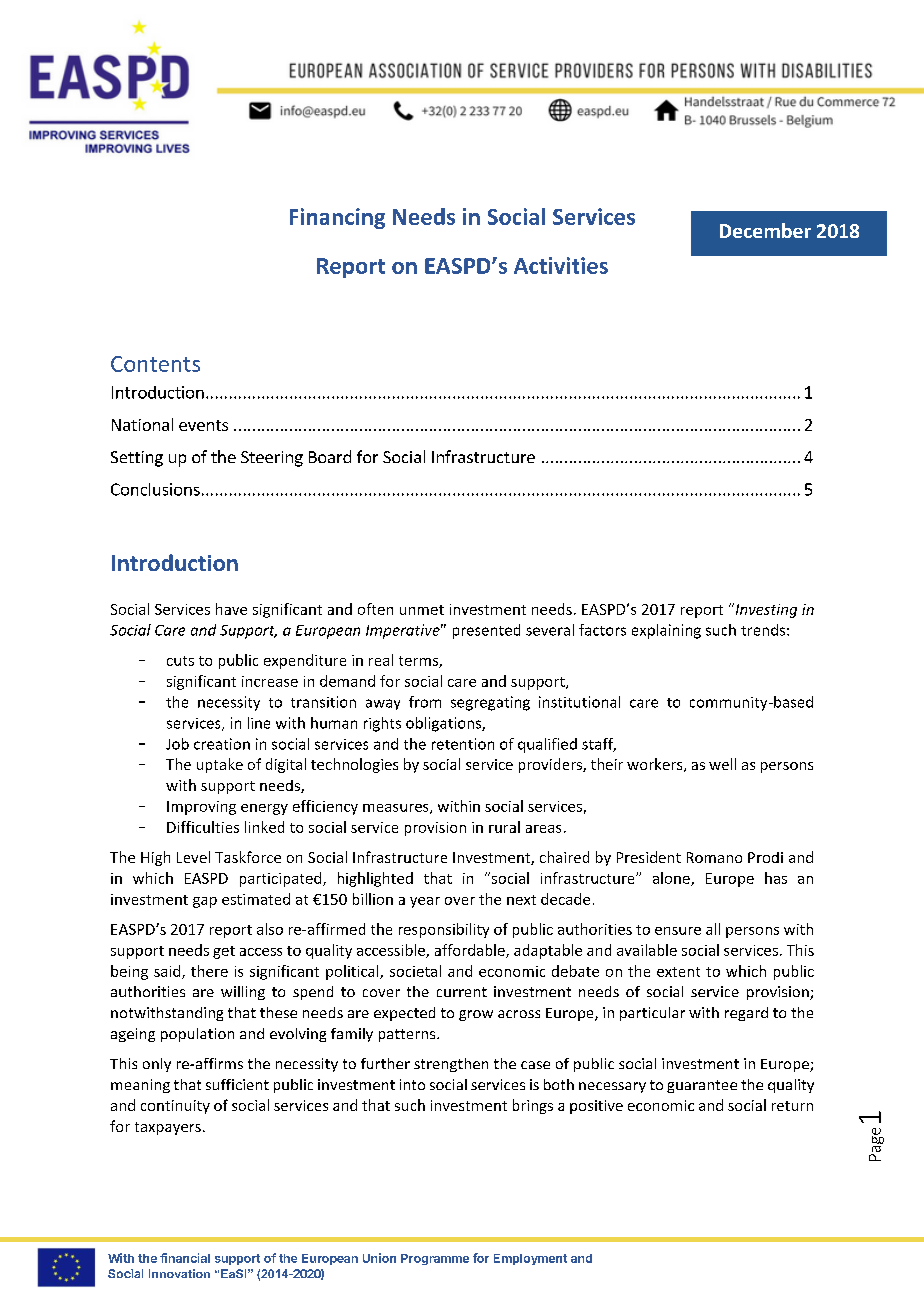 The width and height of the screenshot is (924, 1308). I want to click on December, so click(765, 230).
